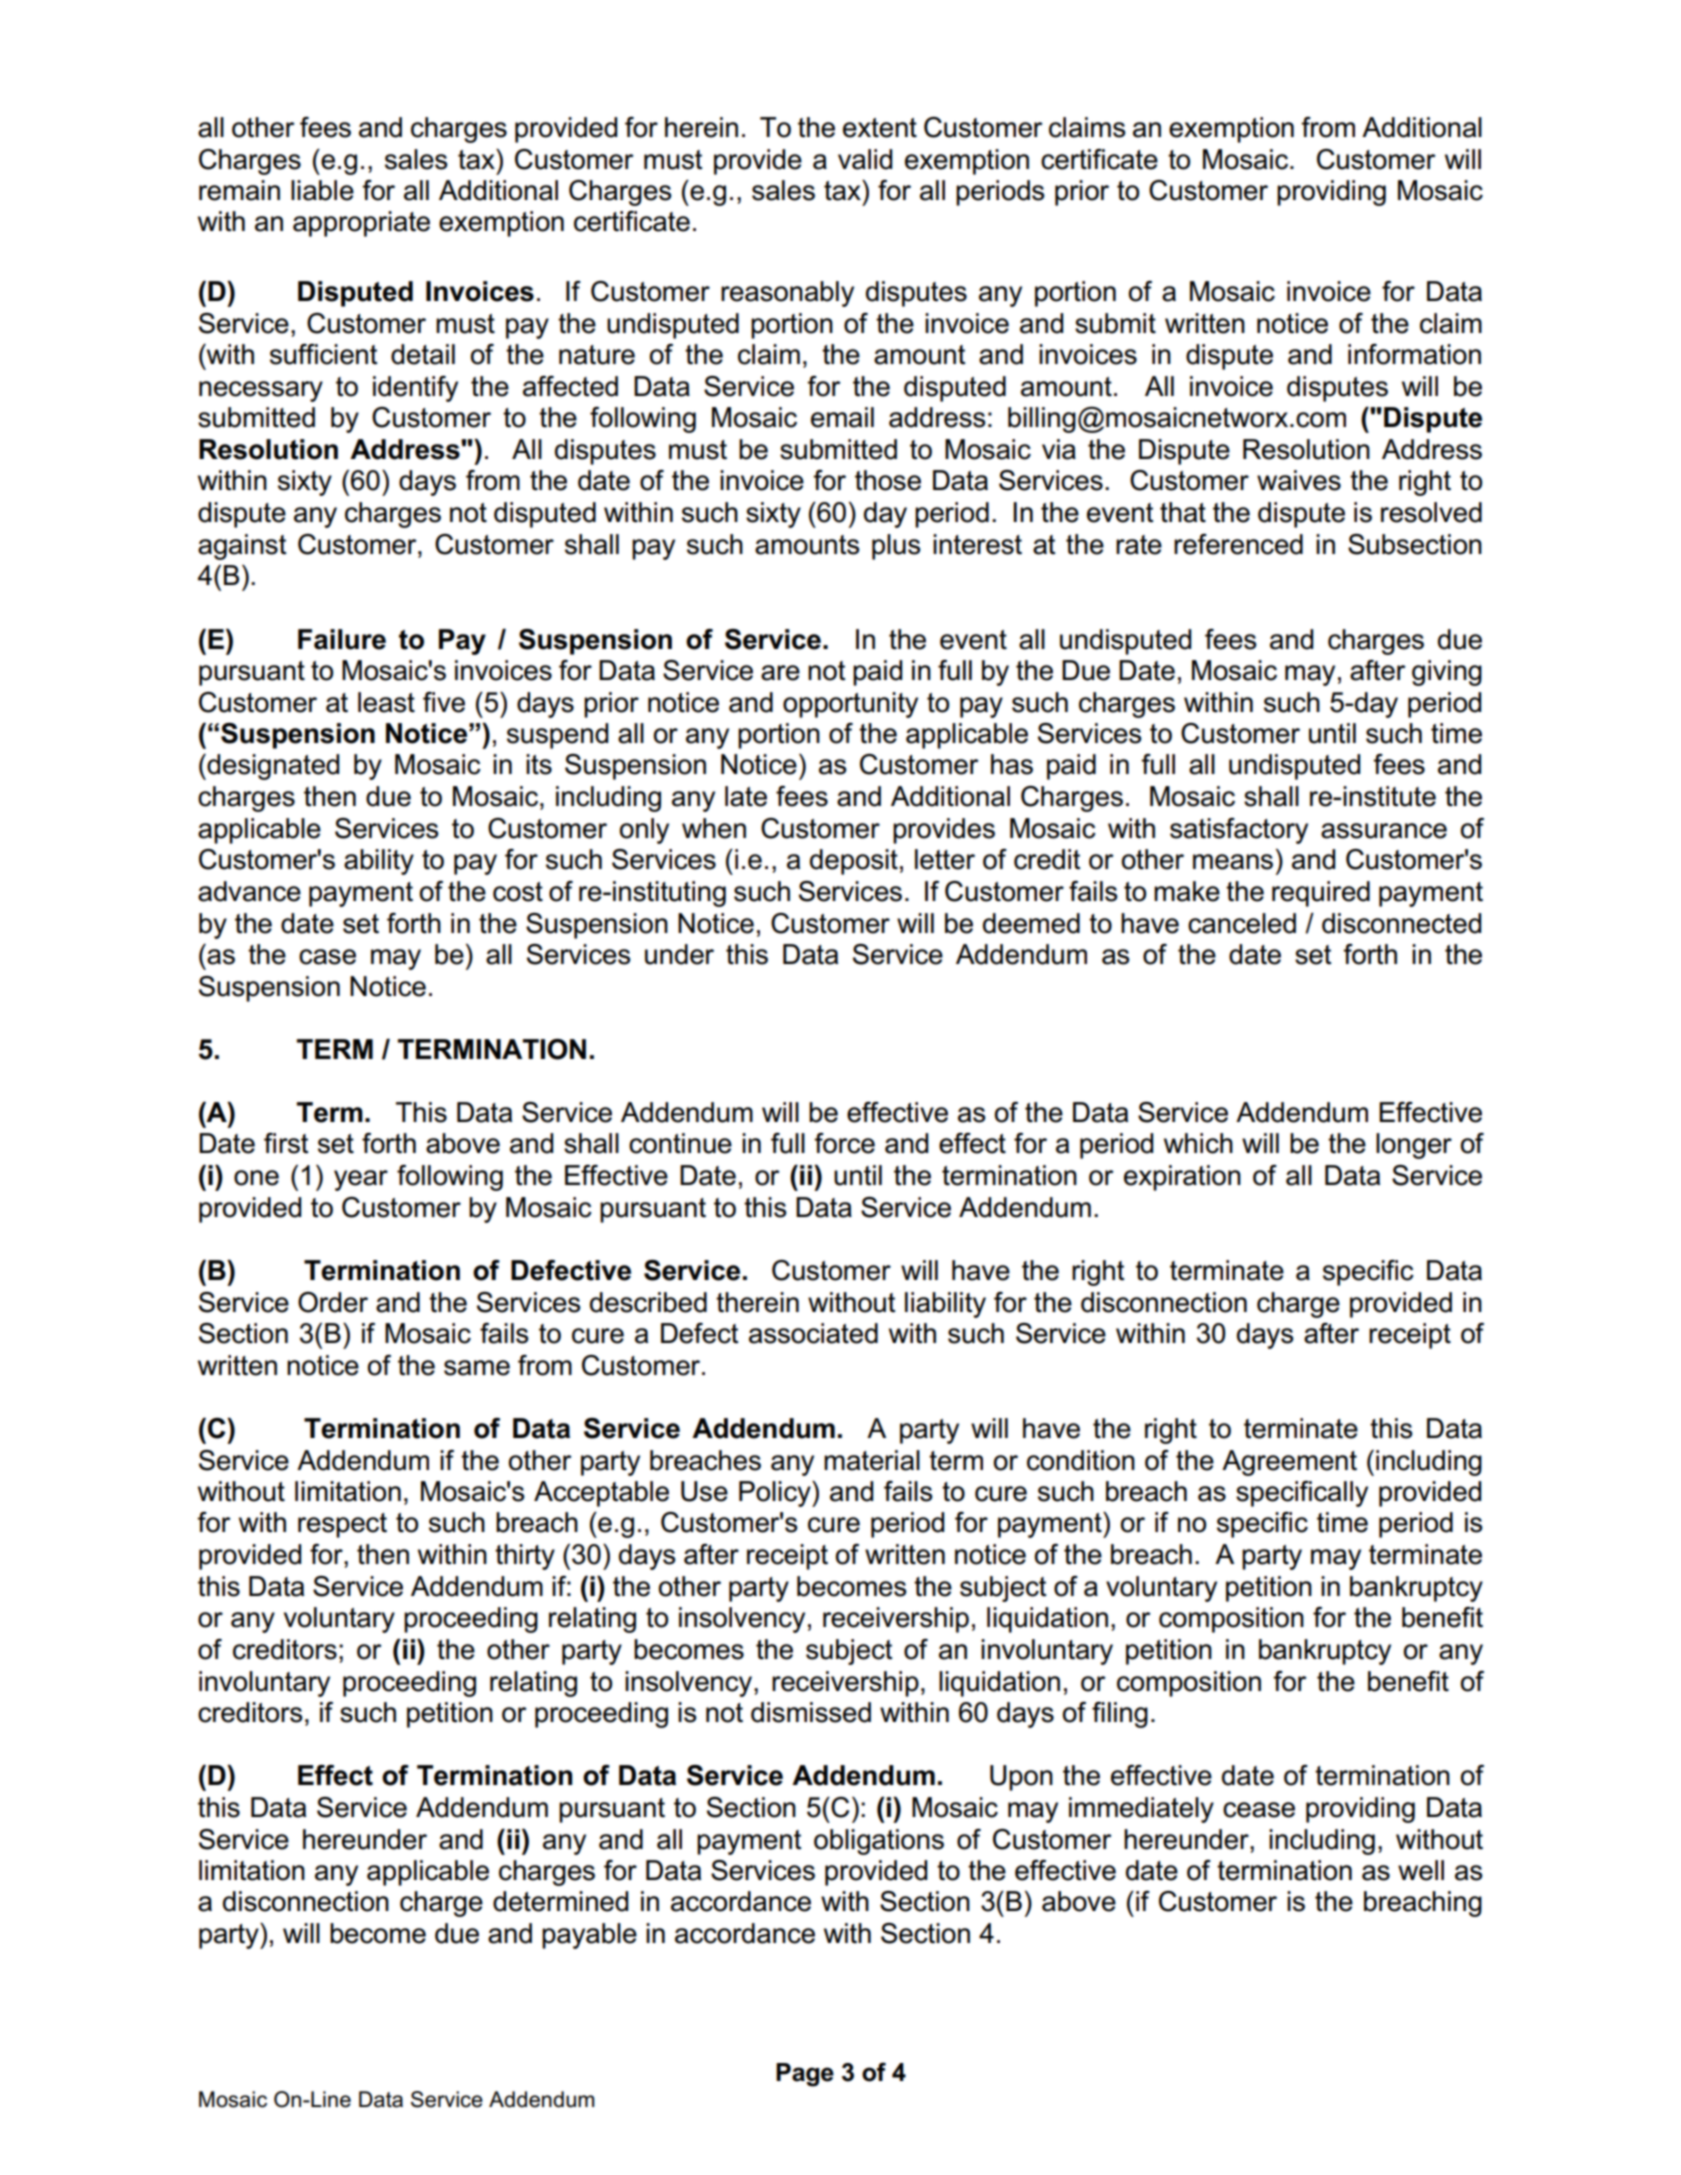 The image size is (1681, 2175). Describe the element at coordinates (896, 547) in the page. I see `plus` at that location.
